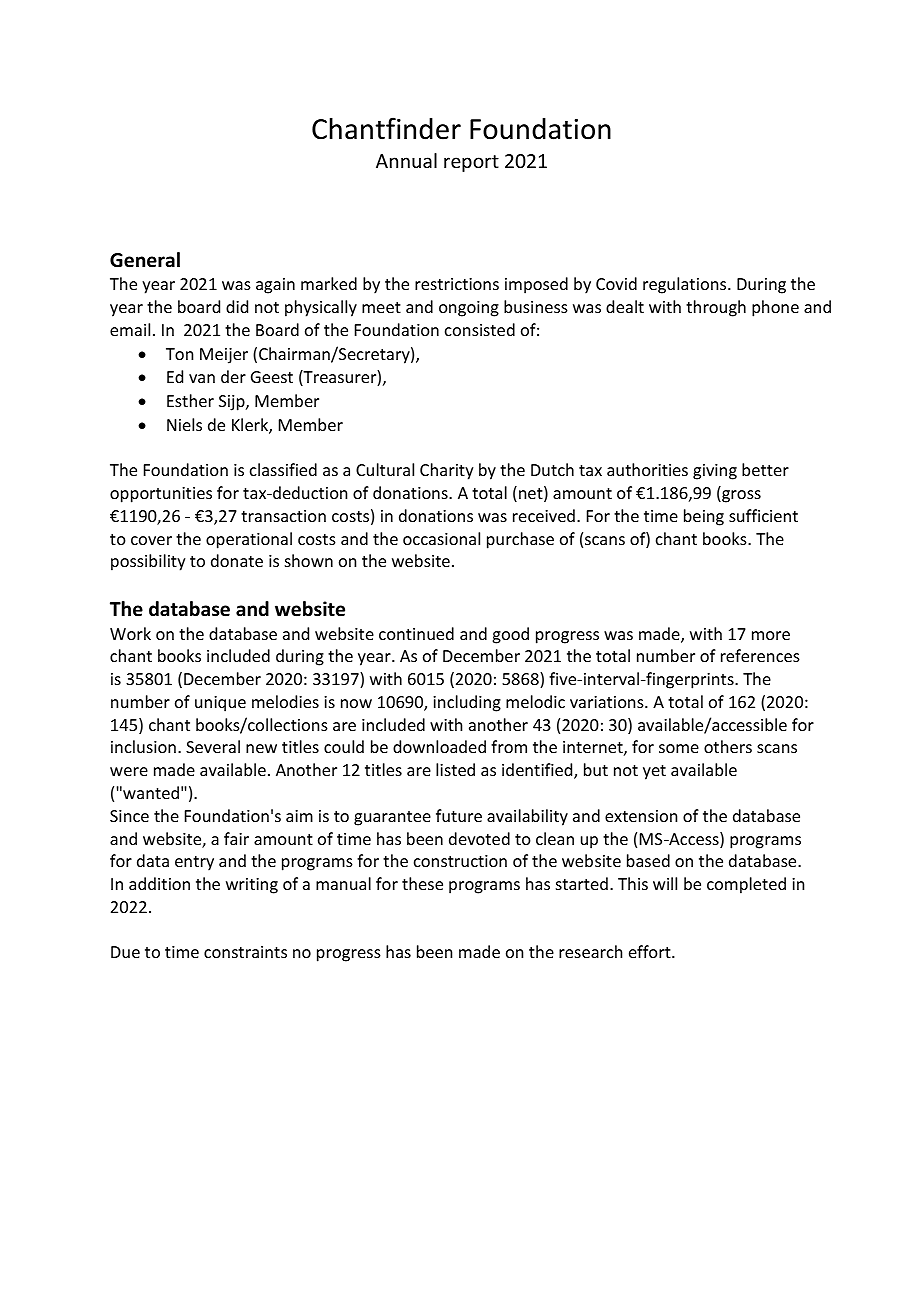  I want to click on General, so click(145, 260).
